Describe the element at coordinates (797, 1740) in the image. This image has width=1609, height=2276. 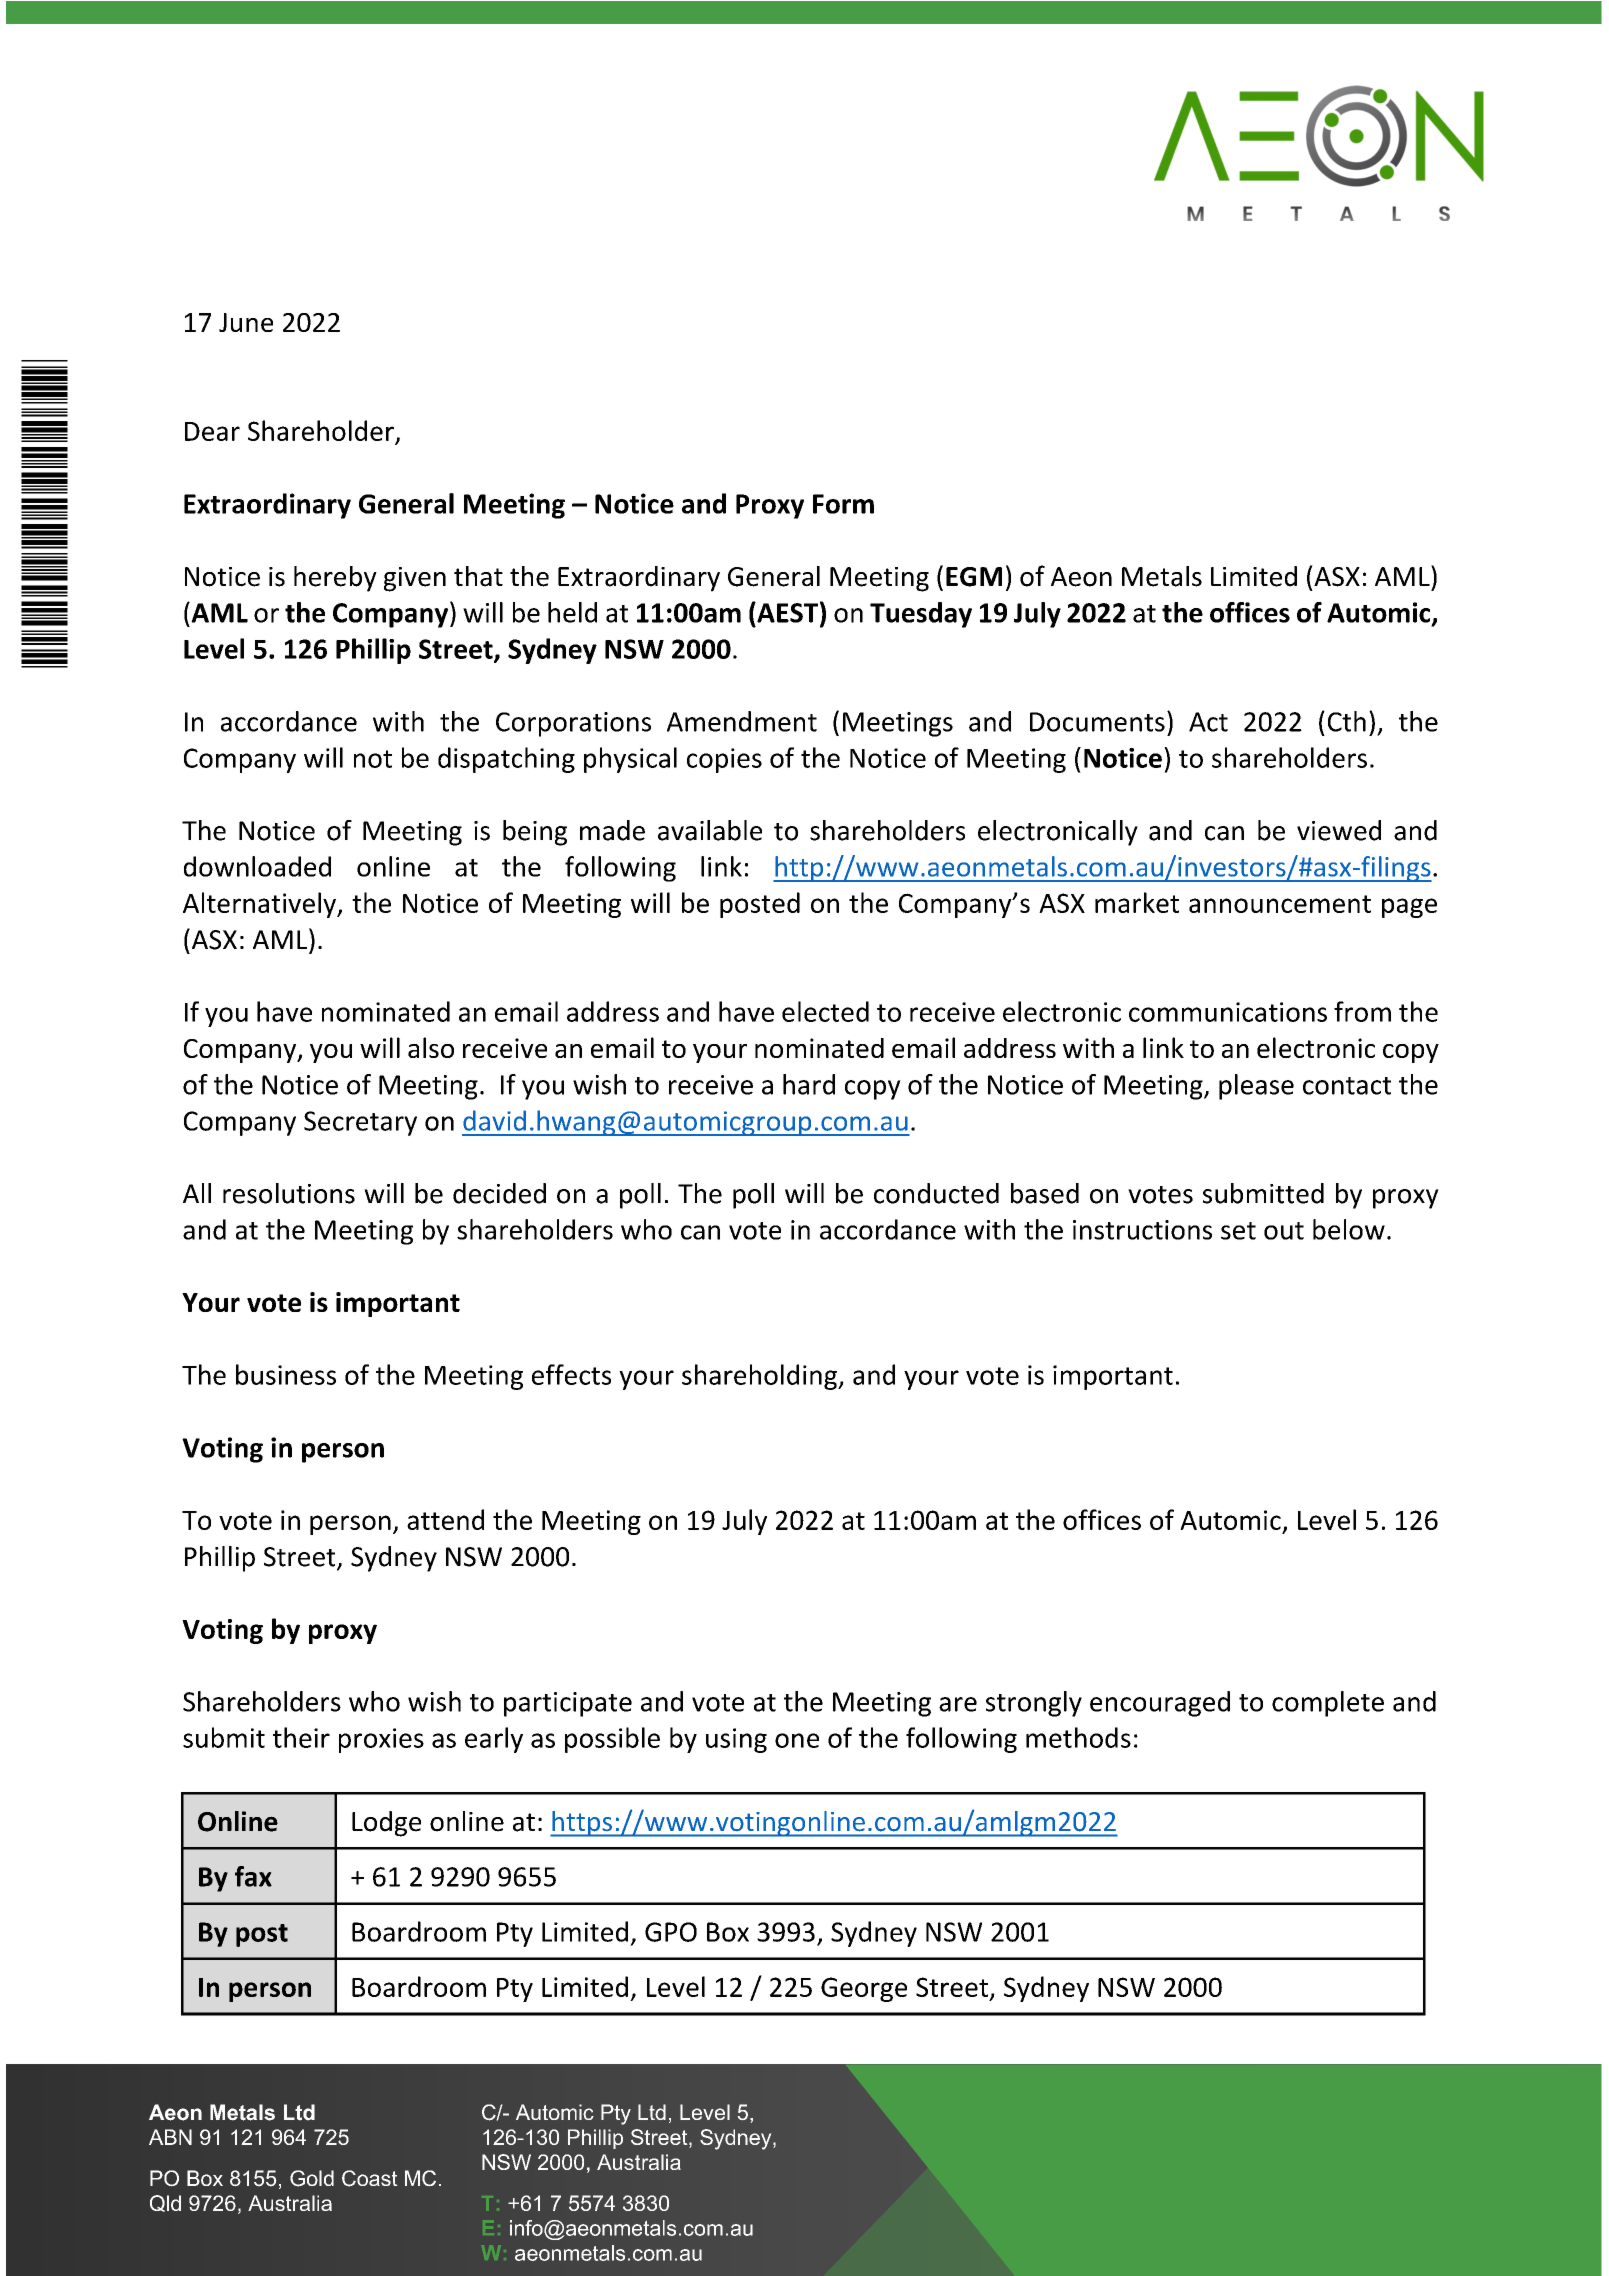
I see `one` at that location.
